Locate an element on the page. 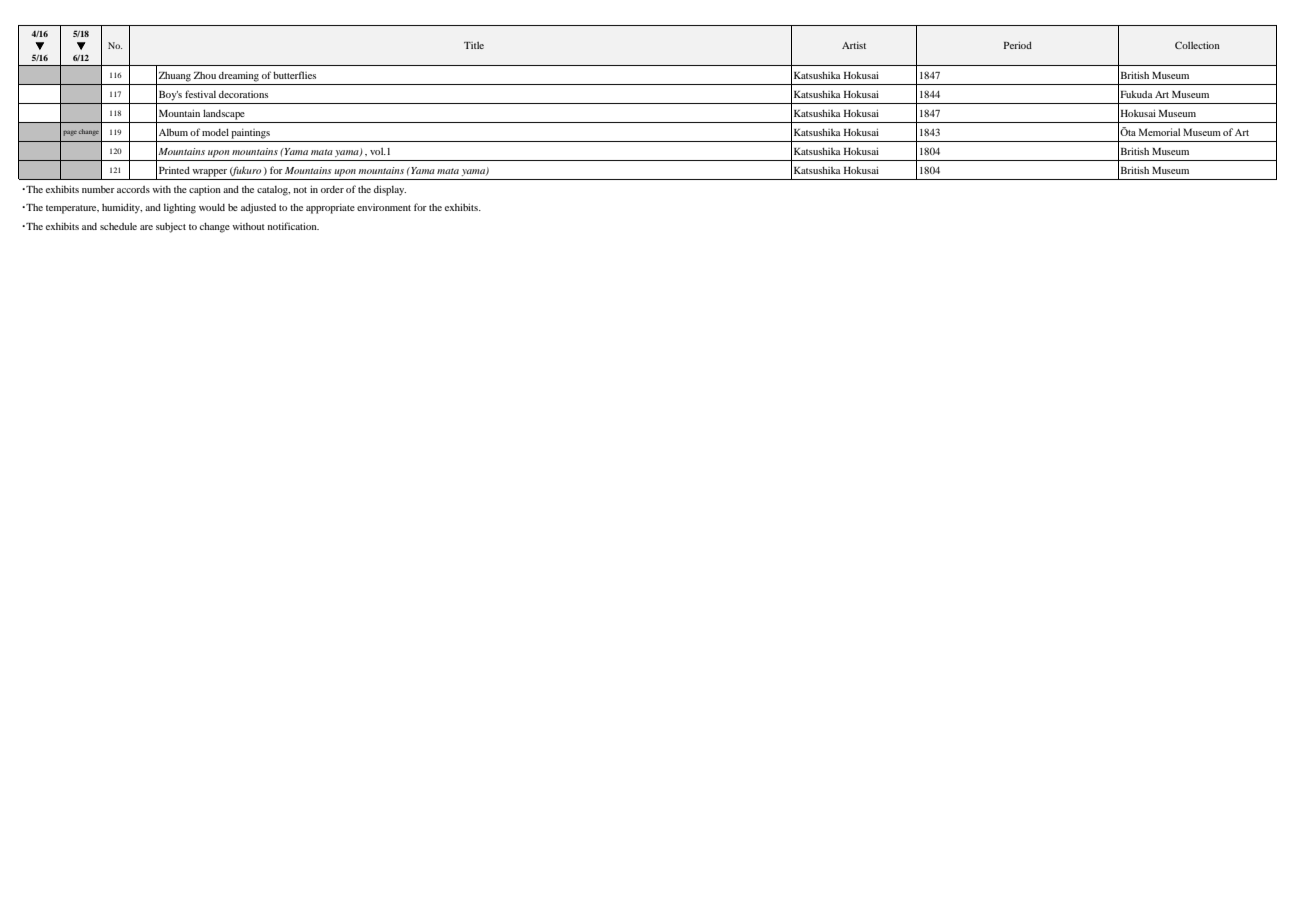 The image size is (1308, 924). decorations is located at coordinates (243, 94).
